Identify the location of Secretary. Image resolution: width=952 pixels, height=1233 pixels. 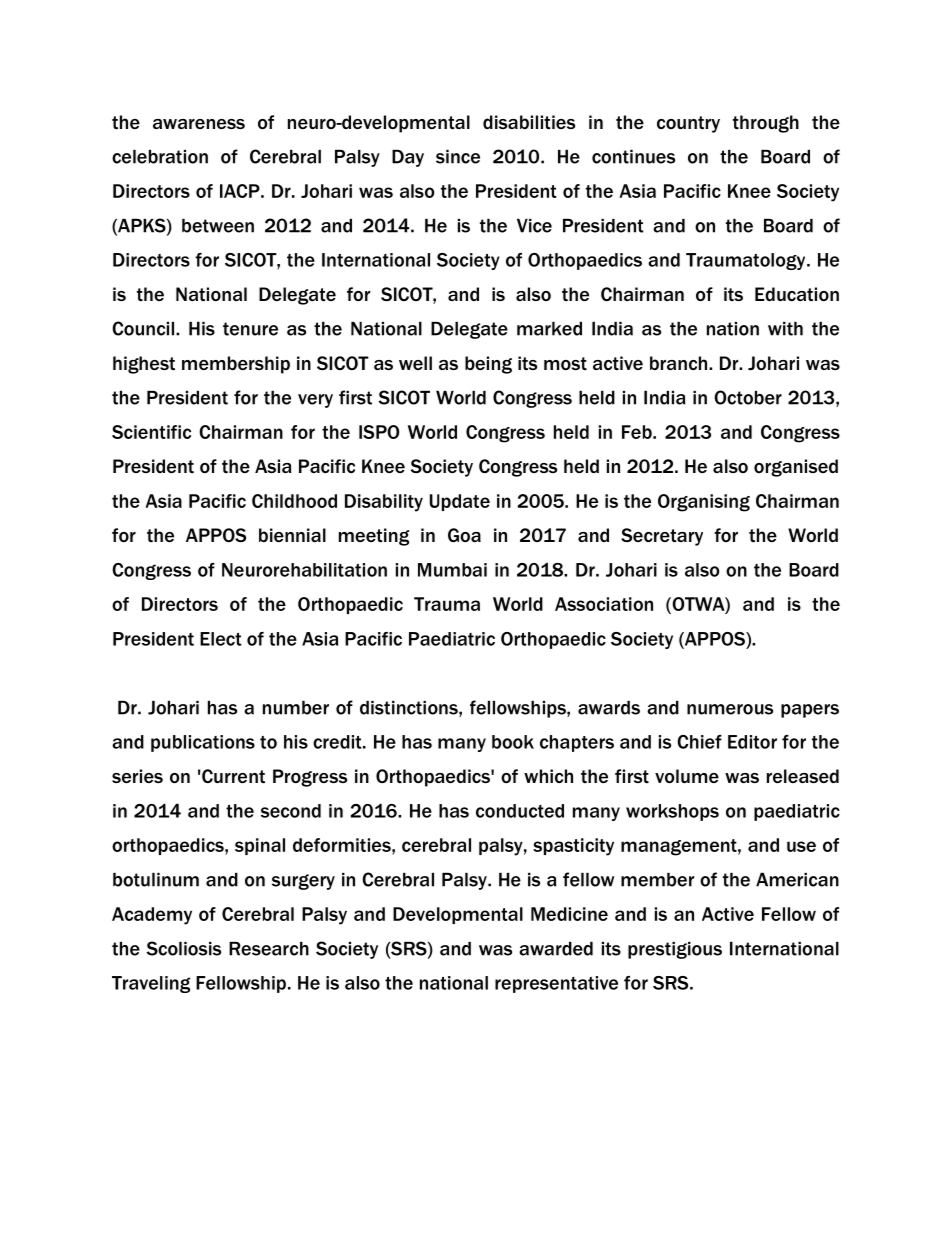
(662, 537).
